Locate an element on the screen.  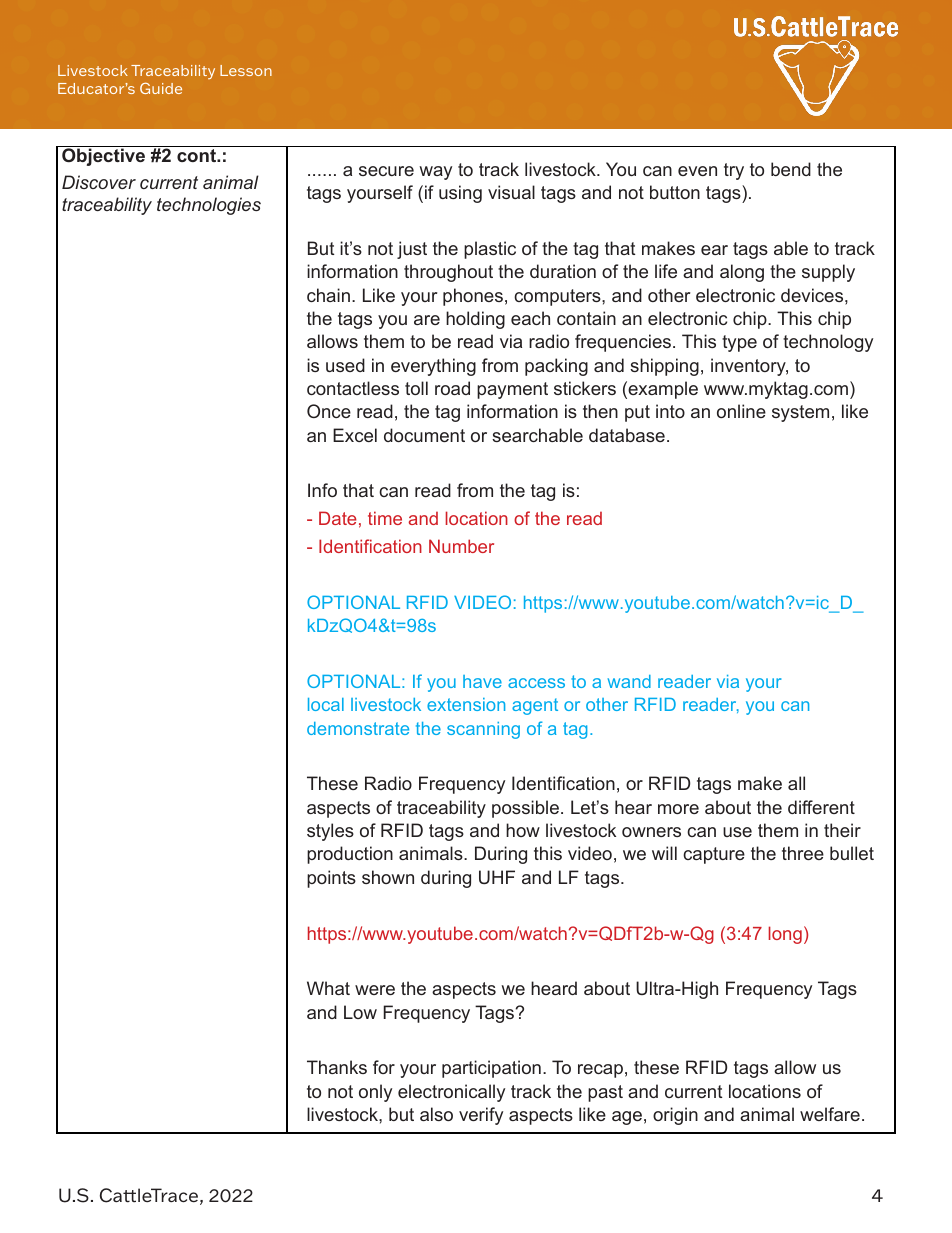
Thanks is located at coordinates (337, 1067).
